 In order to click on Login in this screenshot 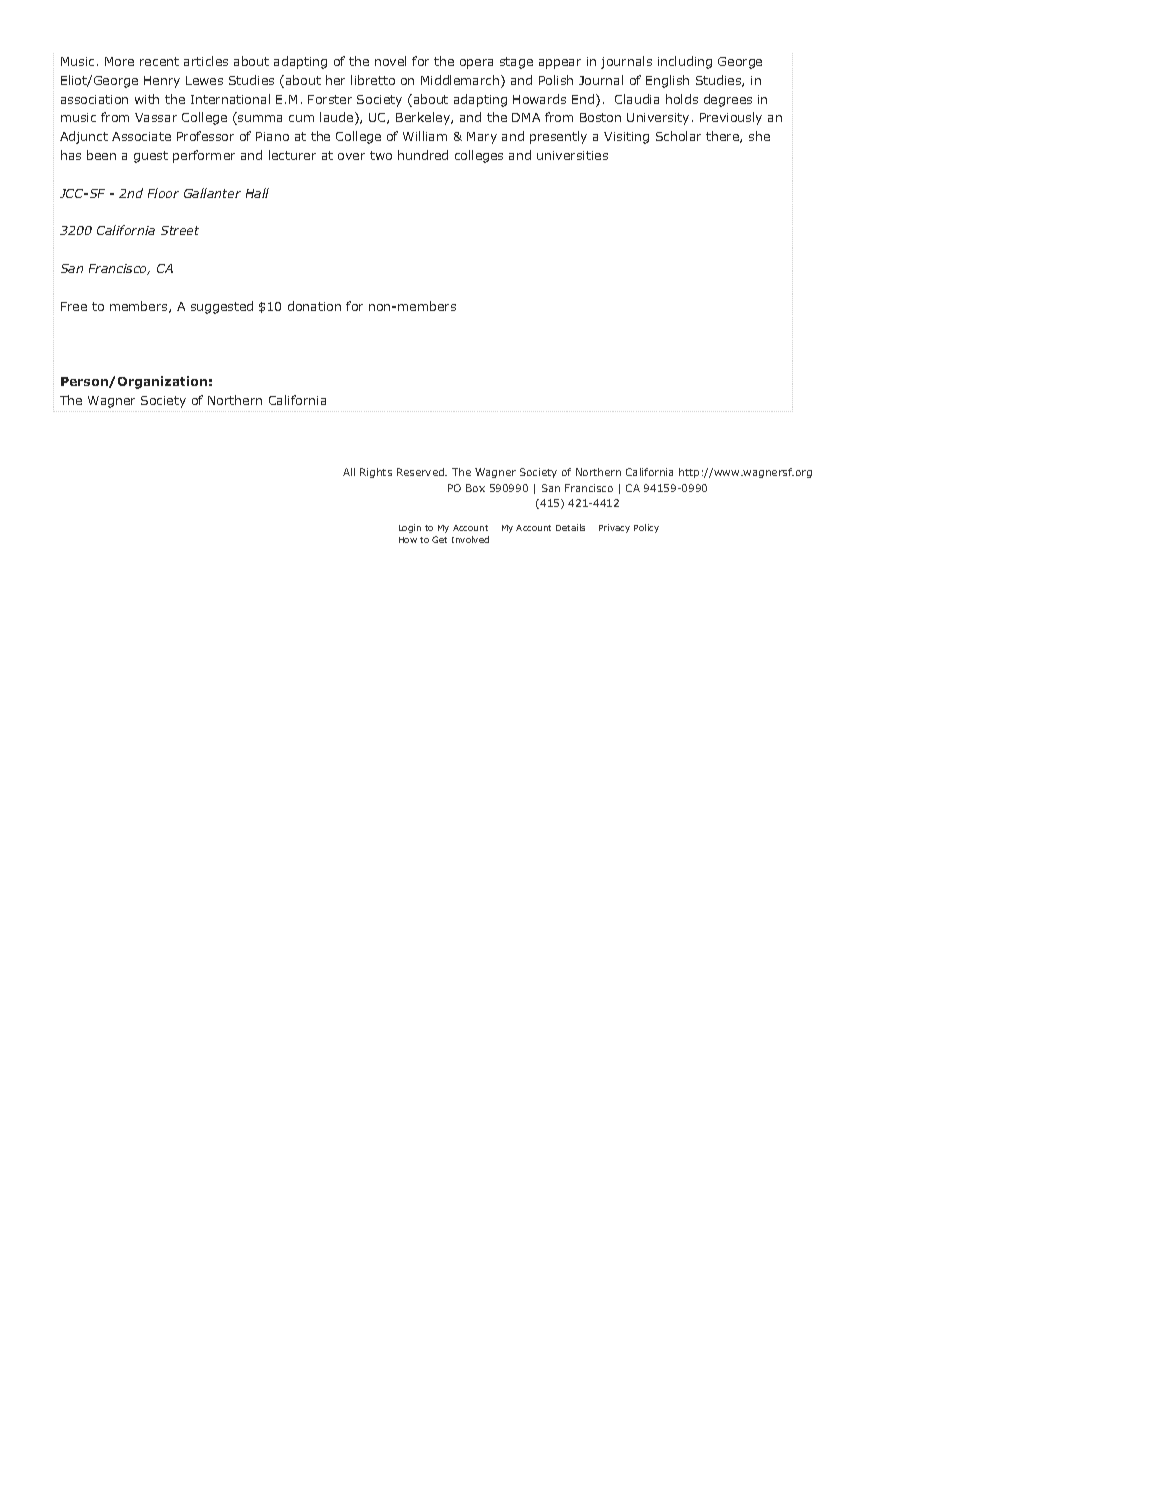, I will do `click(410, 528)`.
